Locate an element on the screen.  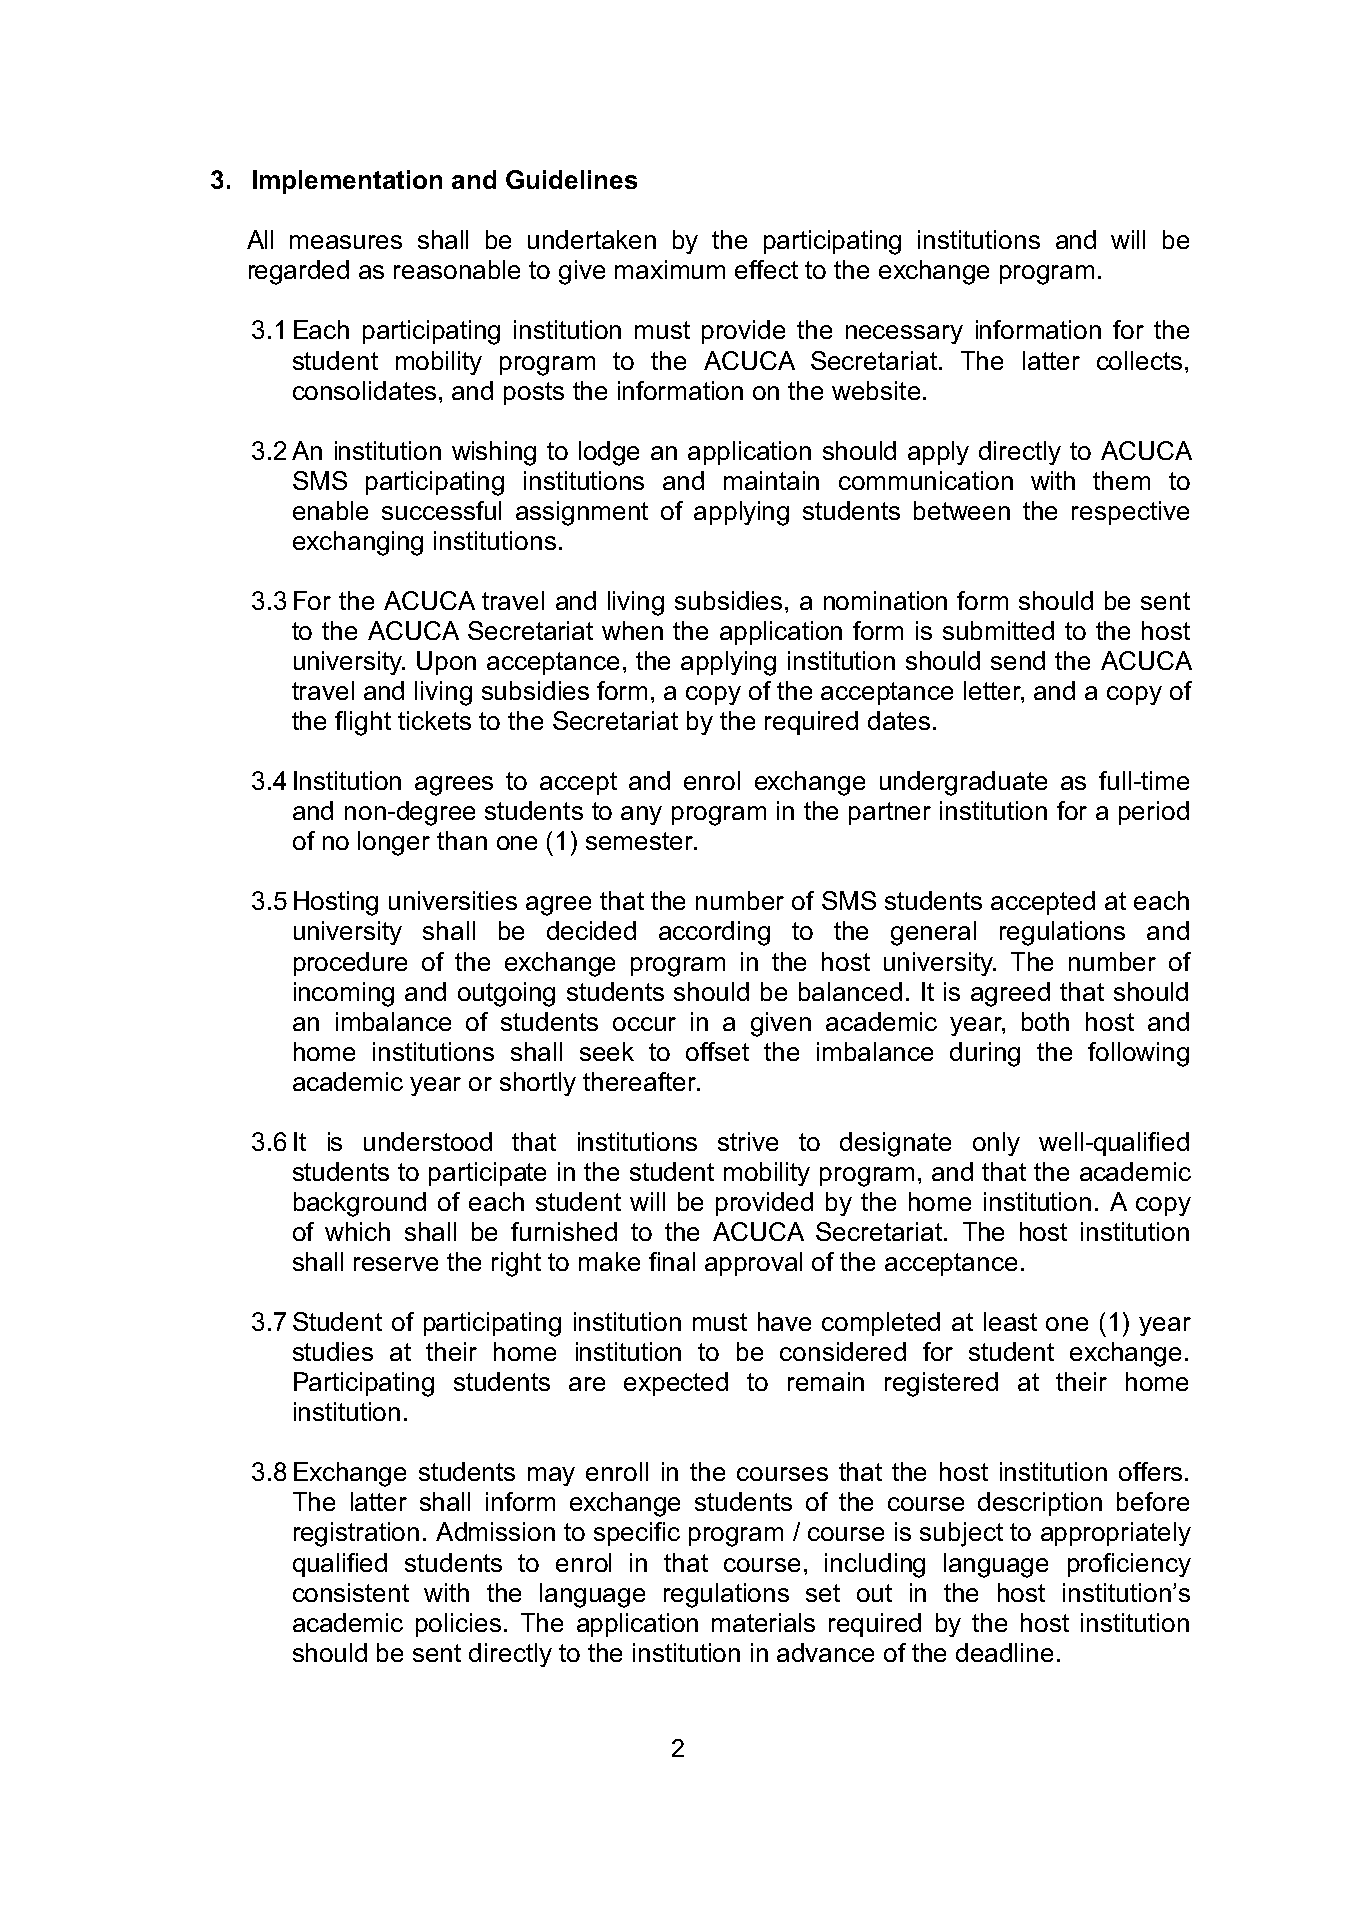
consistent is located at coordinates (351, 1592).
